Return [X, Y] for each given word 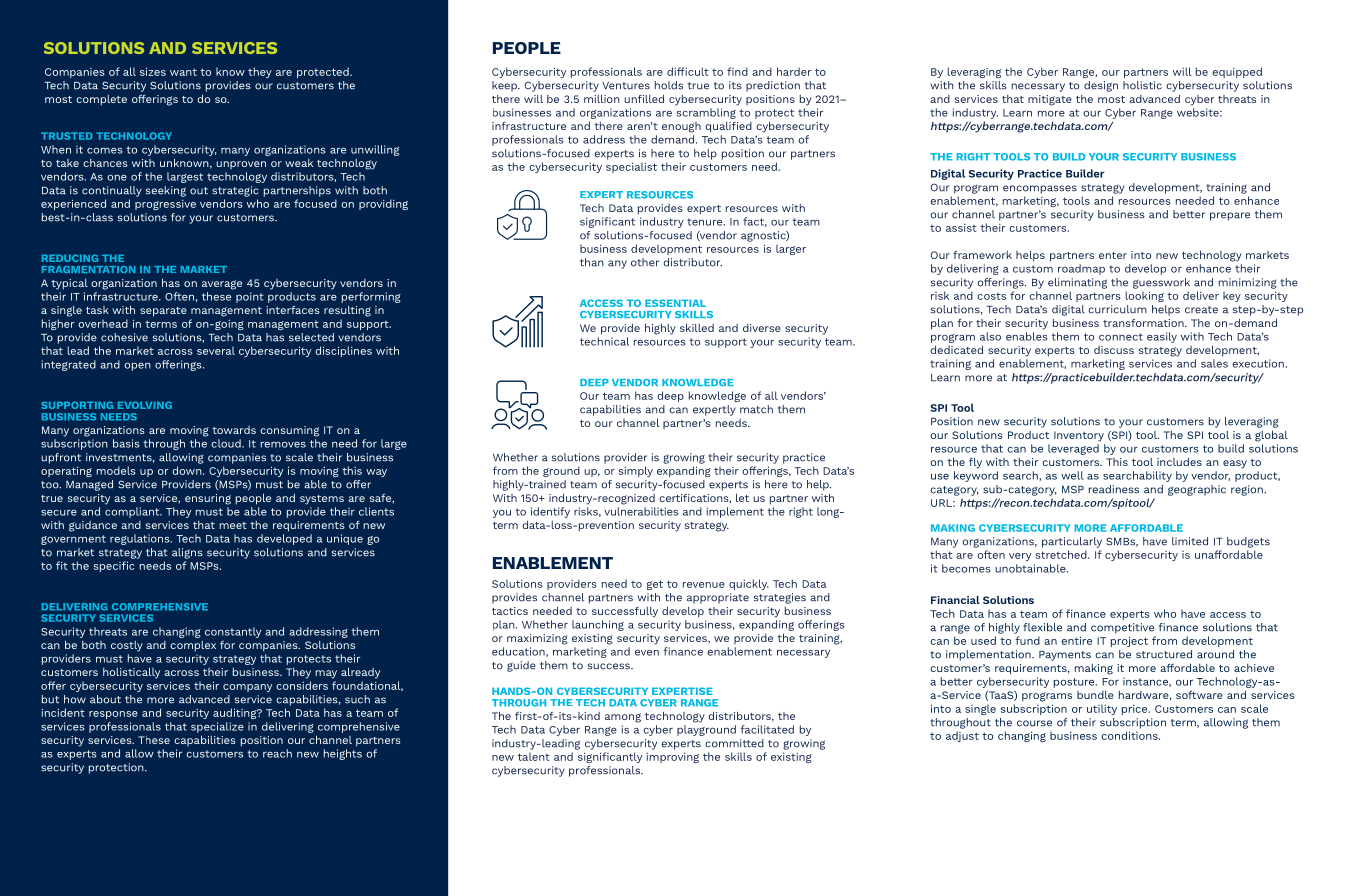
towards [234, 430]
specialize [217, 727]
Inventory [1079, 436]
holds [669, 85]
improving [672, 758]
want [183, 72]
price [1136, 710]
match [756, 409]
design [1101, 86]
